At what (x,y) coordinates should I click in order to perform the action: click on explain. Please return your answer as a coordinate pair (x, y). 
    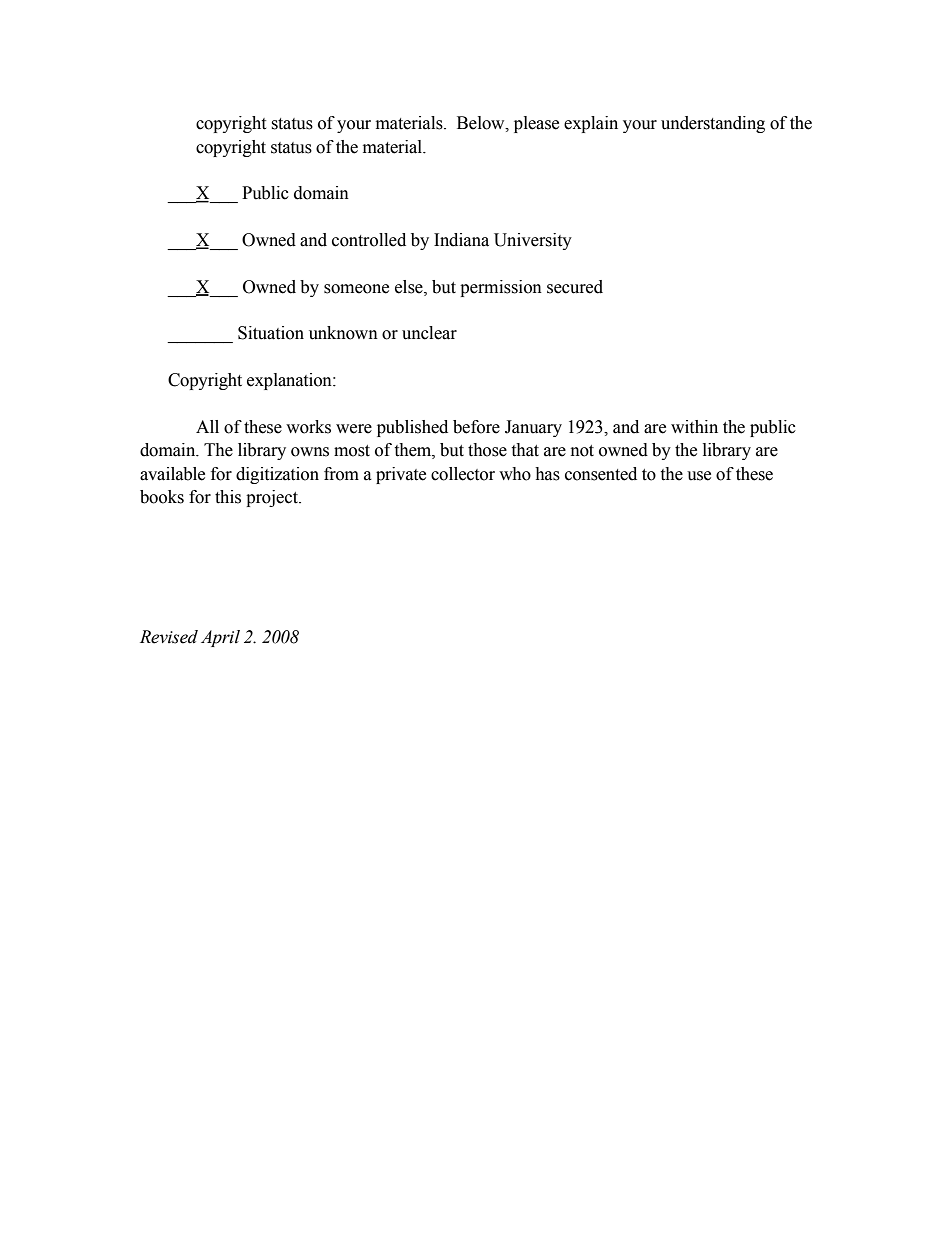
    Looking at the image, I should click on (591, 124).
